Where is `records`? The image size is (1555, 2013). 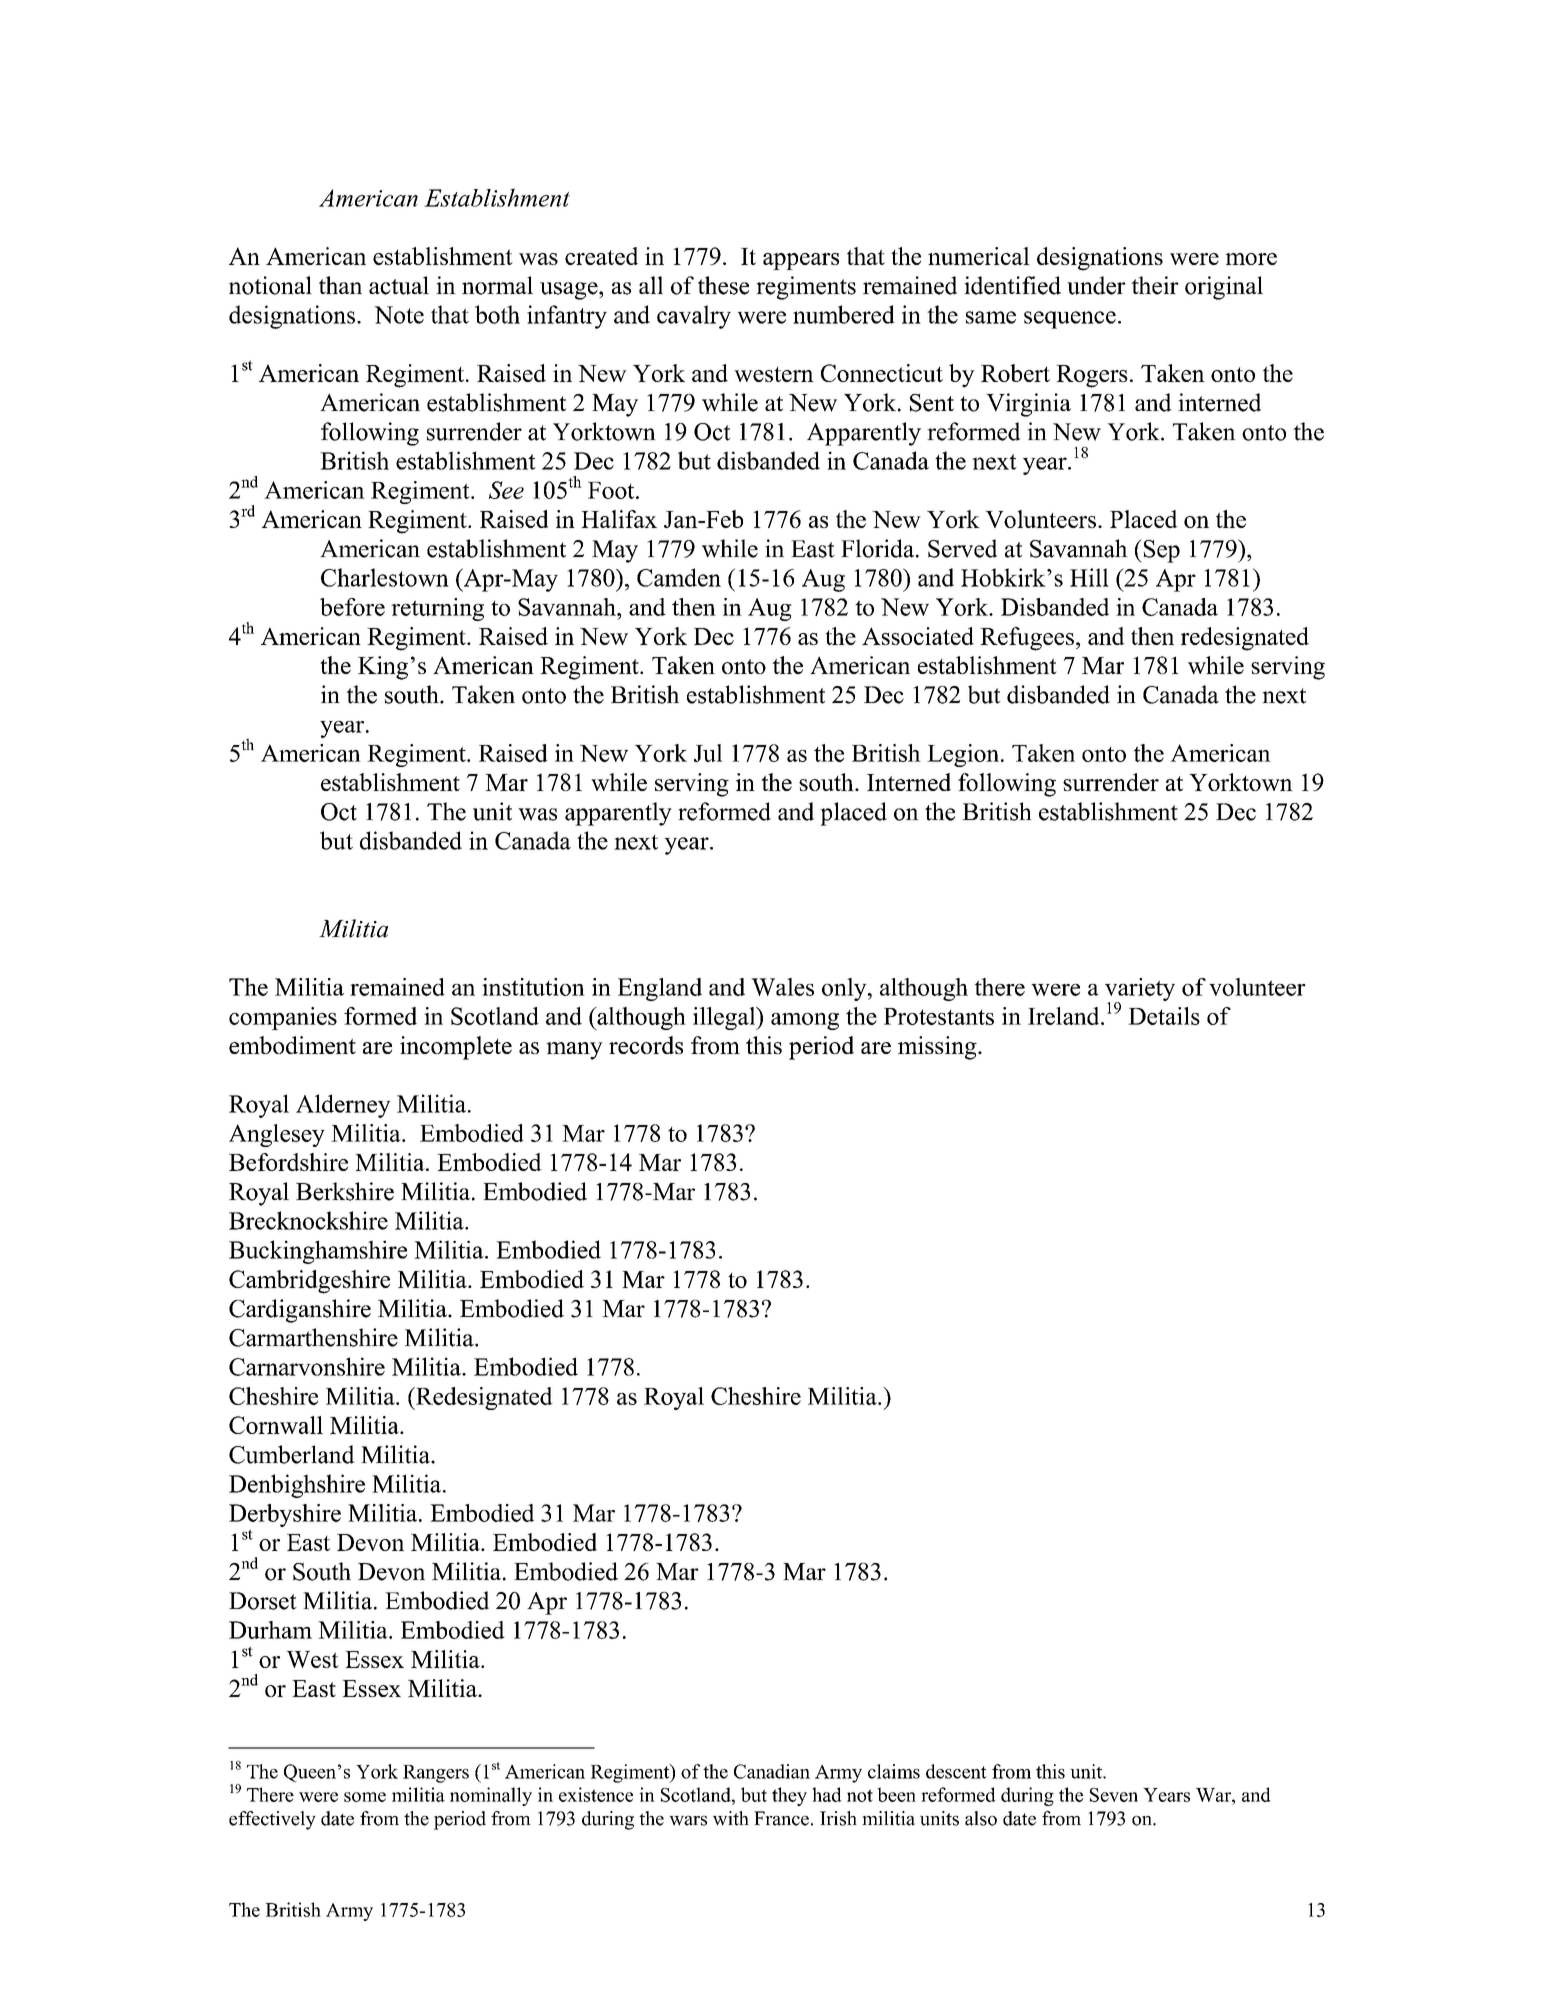 records is located at coordinates (646, 1045).
